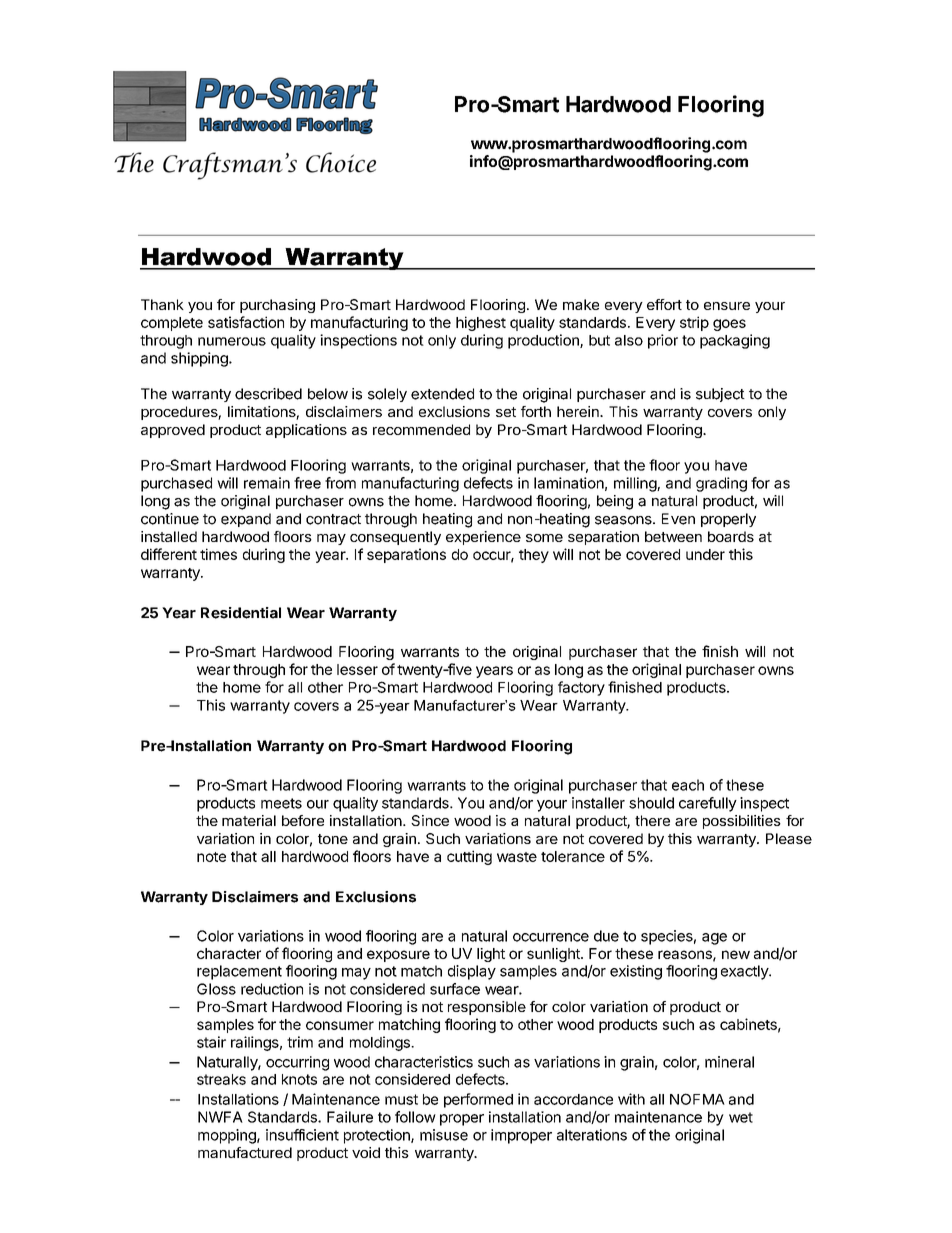 This screenshot has width=952, height=1233. I want to click on goes, so click(729, 325).
